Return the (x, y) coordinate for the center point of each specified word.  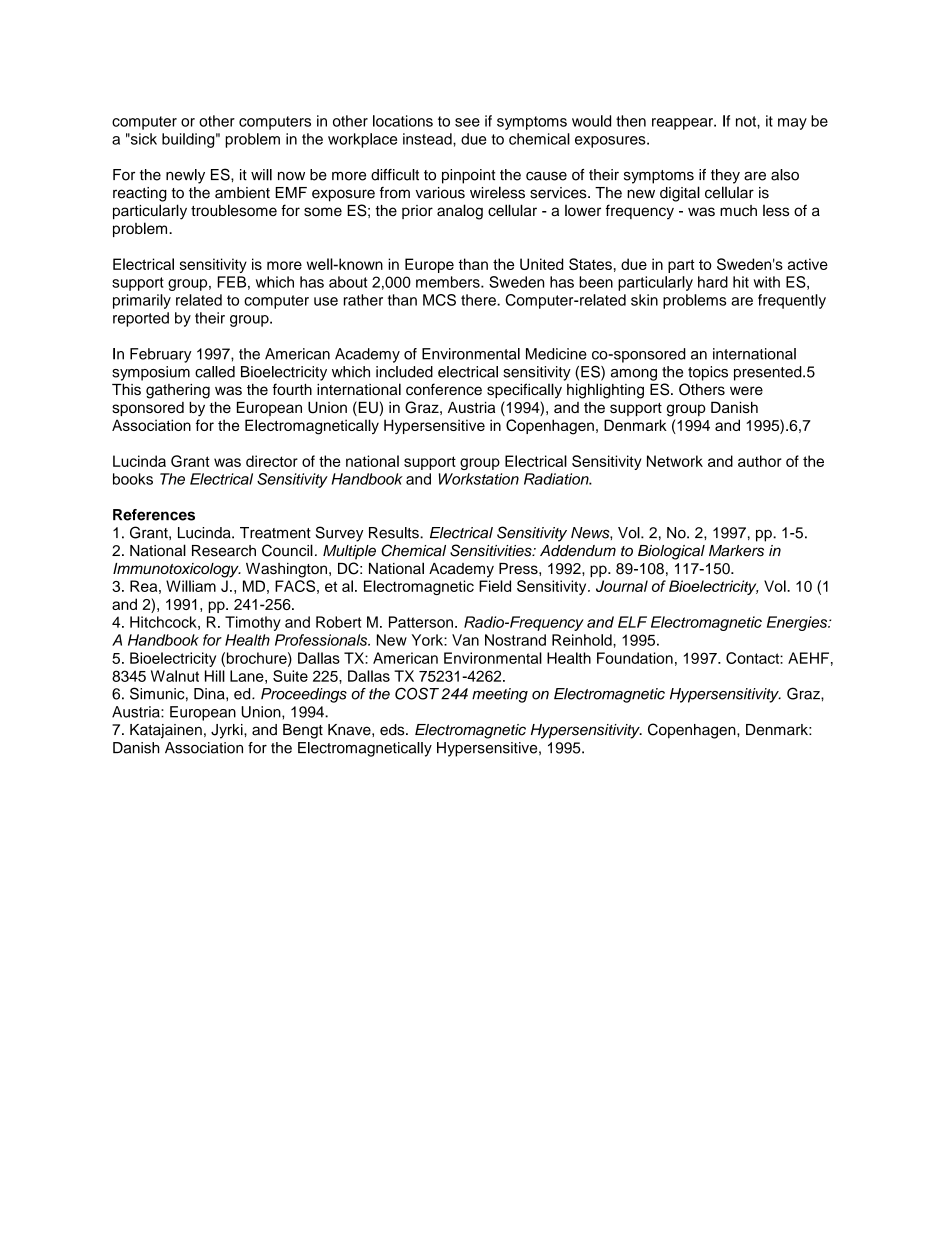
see (467, 122)
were (746, 390)
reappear (683, 124)
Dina (210, 694)
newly (185, 176)
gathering (178, 391)
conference (444, 389)
